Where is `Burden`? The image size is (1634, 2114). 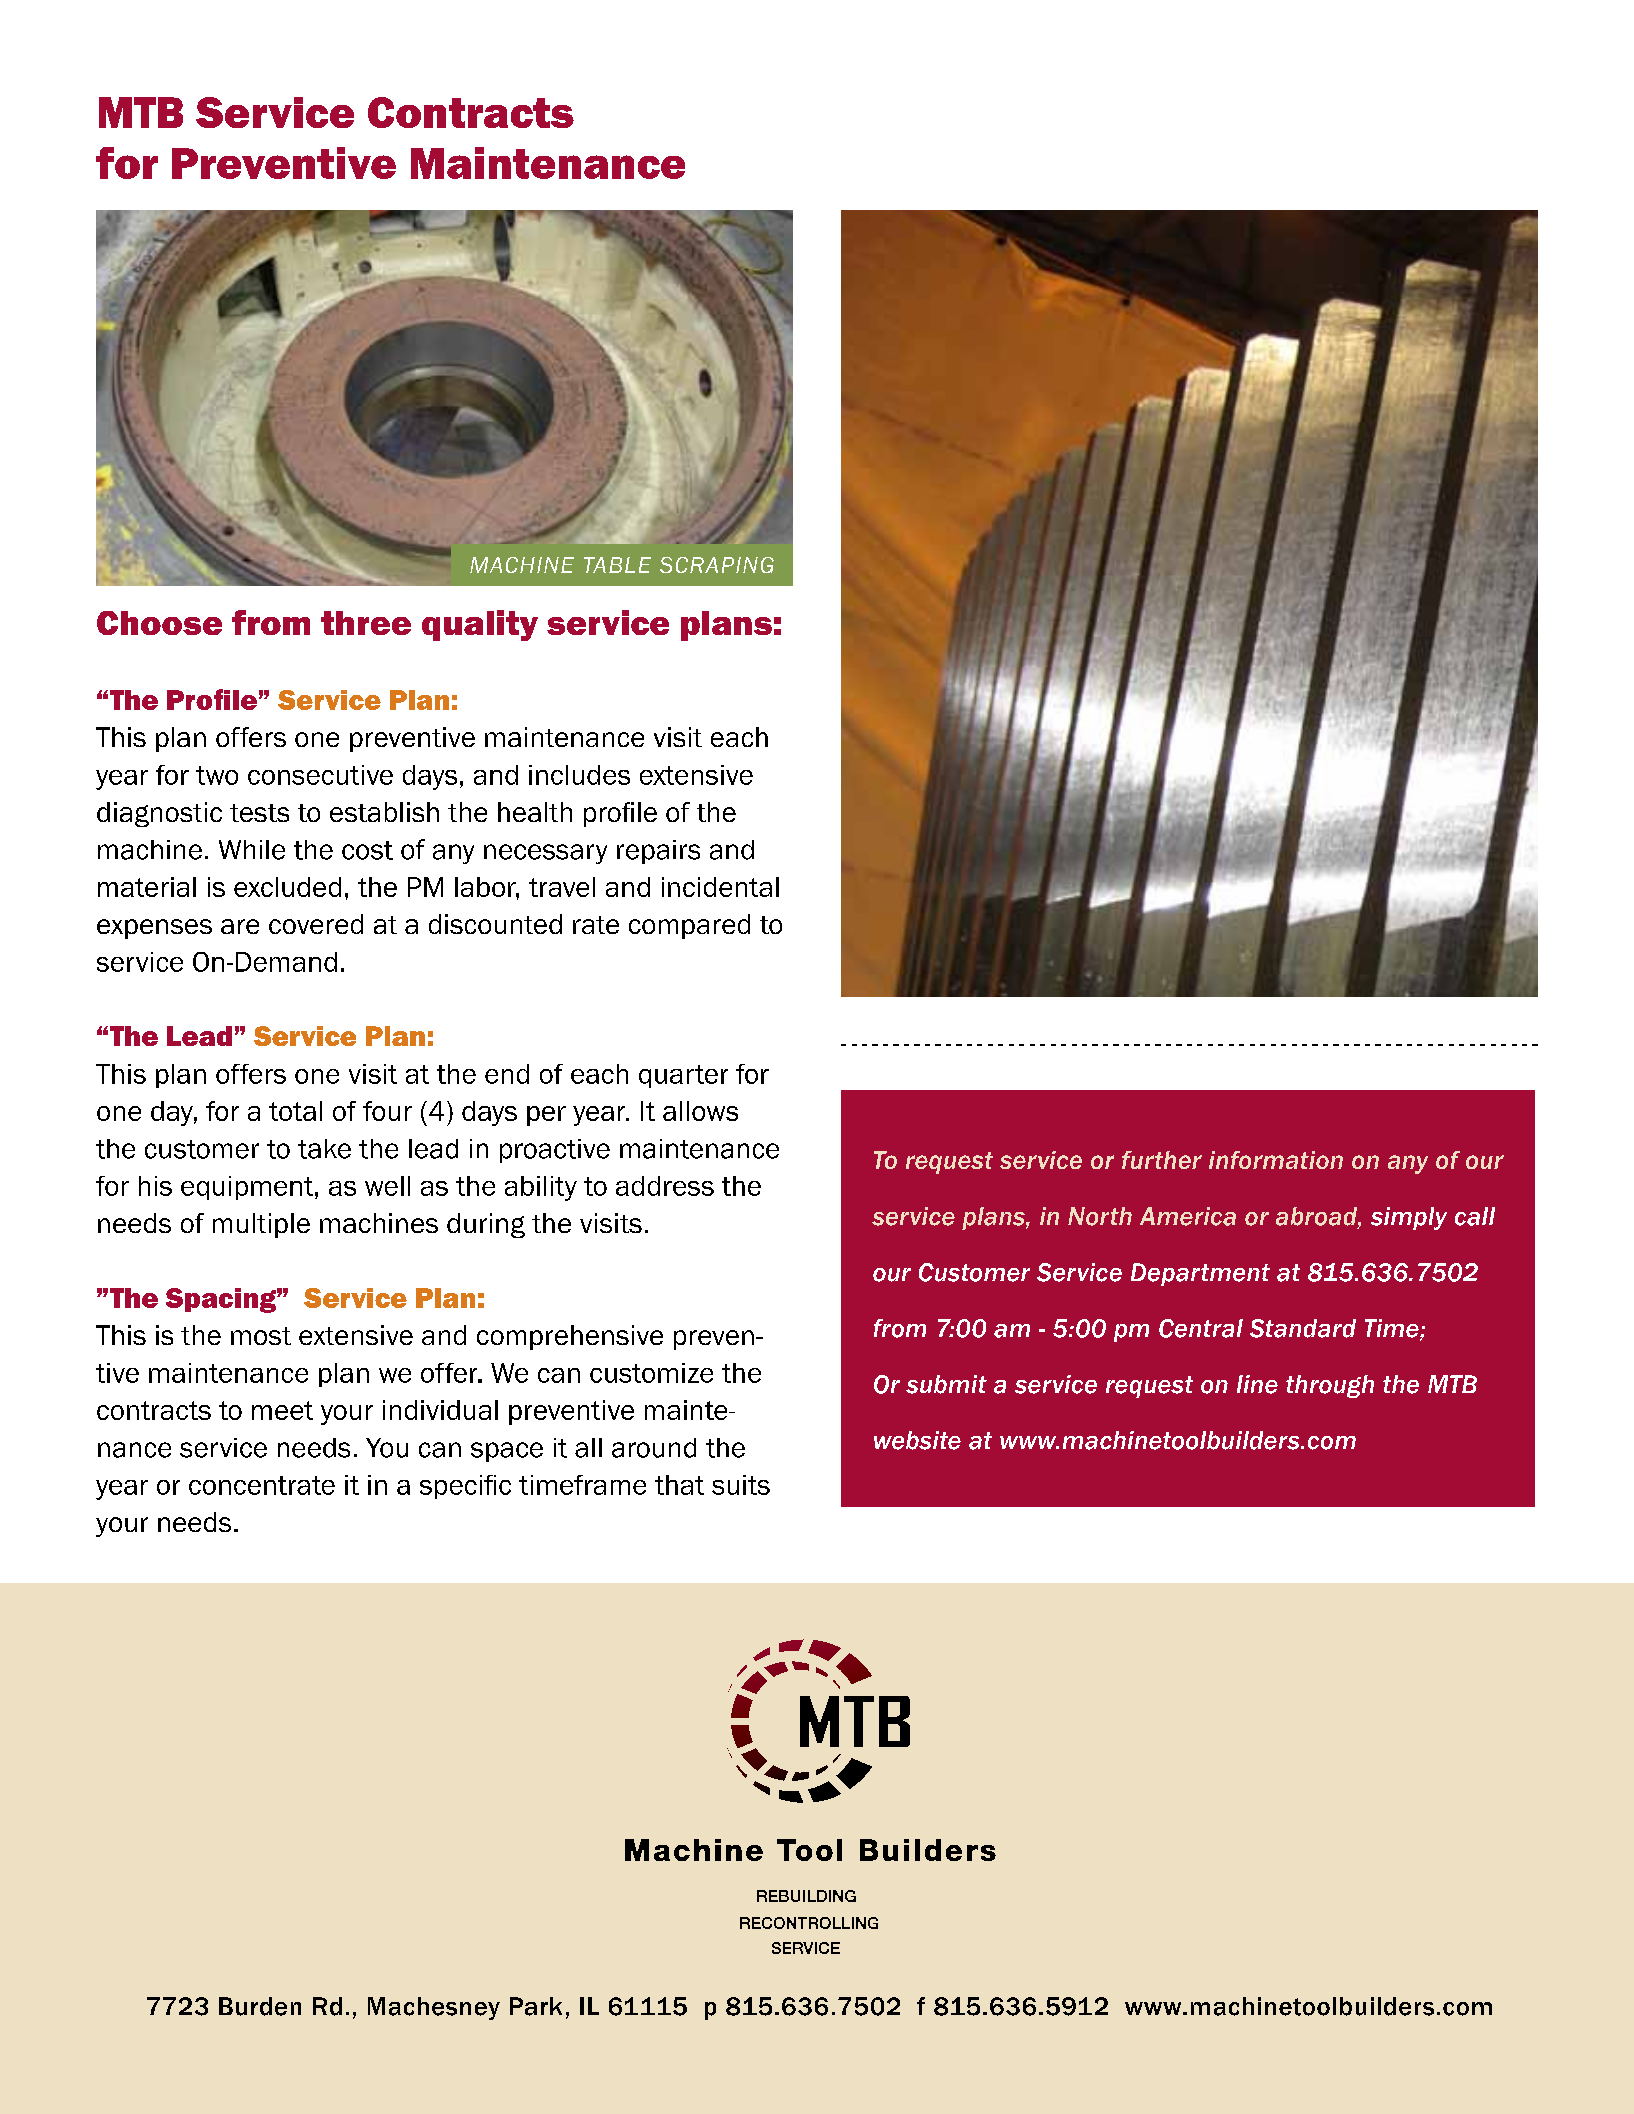 Burden is located at coordinates (260, 2006).
